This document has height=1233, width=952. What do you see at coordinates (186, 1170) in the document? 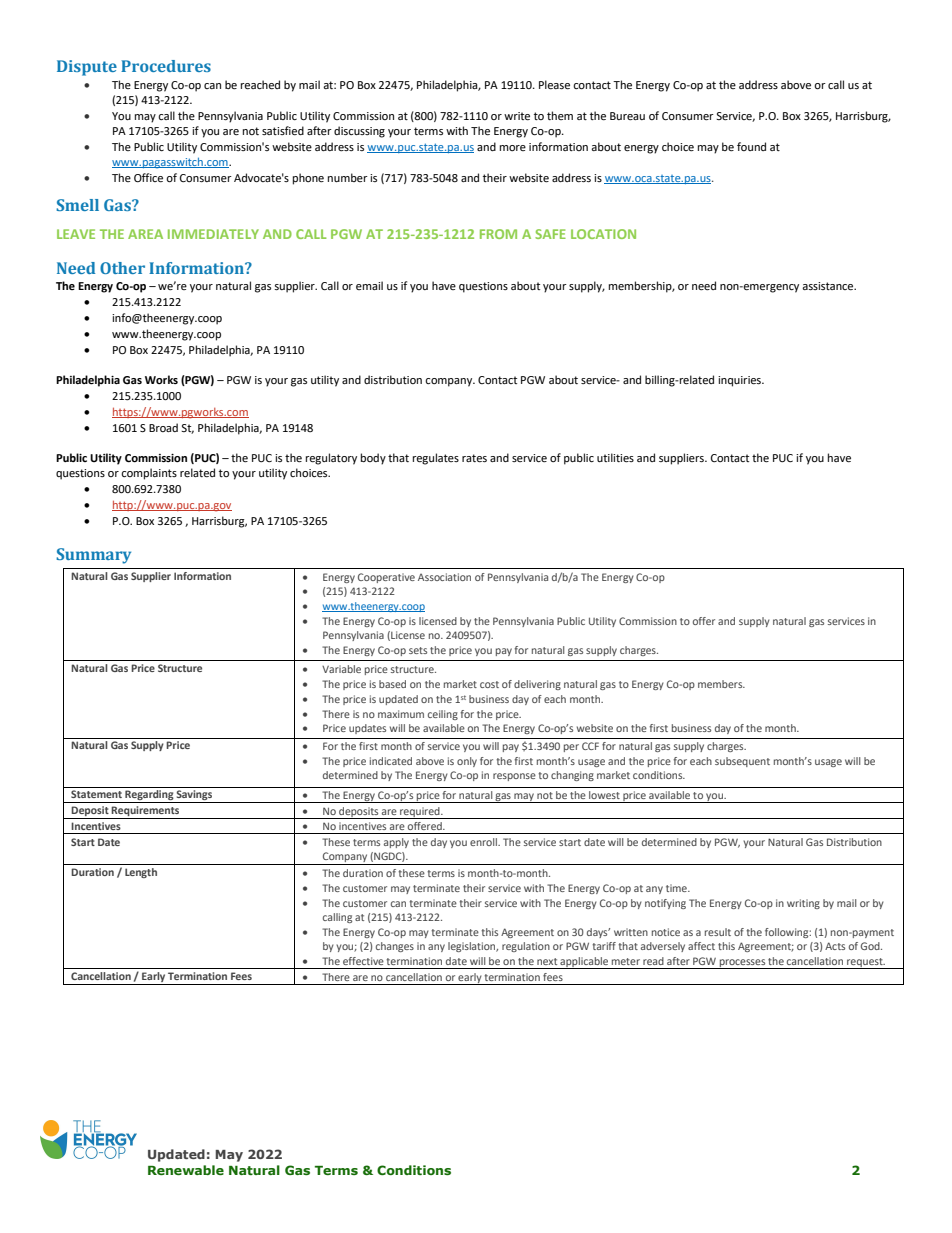
I see `Renewable` at bounding box center [186, 1170].
